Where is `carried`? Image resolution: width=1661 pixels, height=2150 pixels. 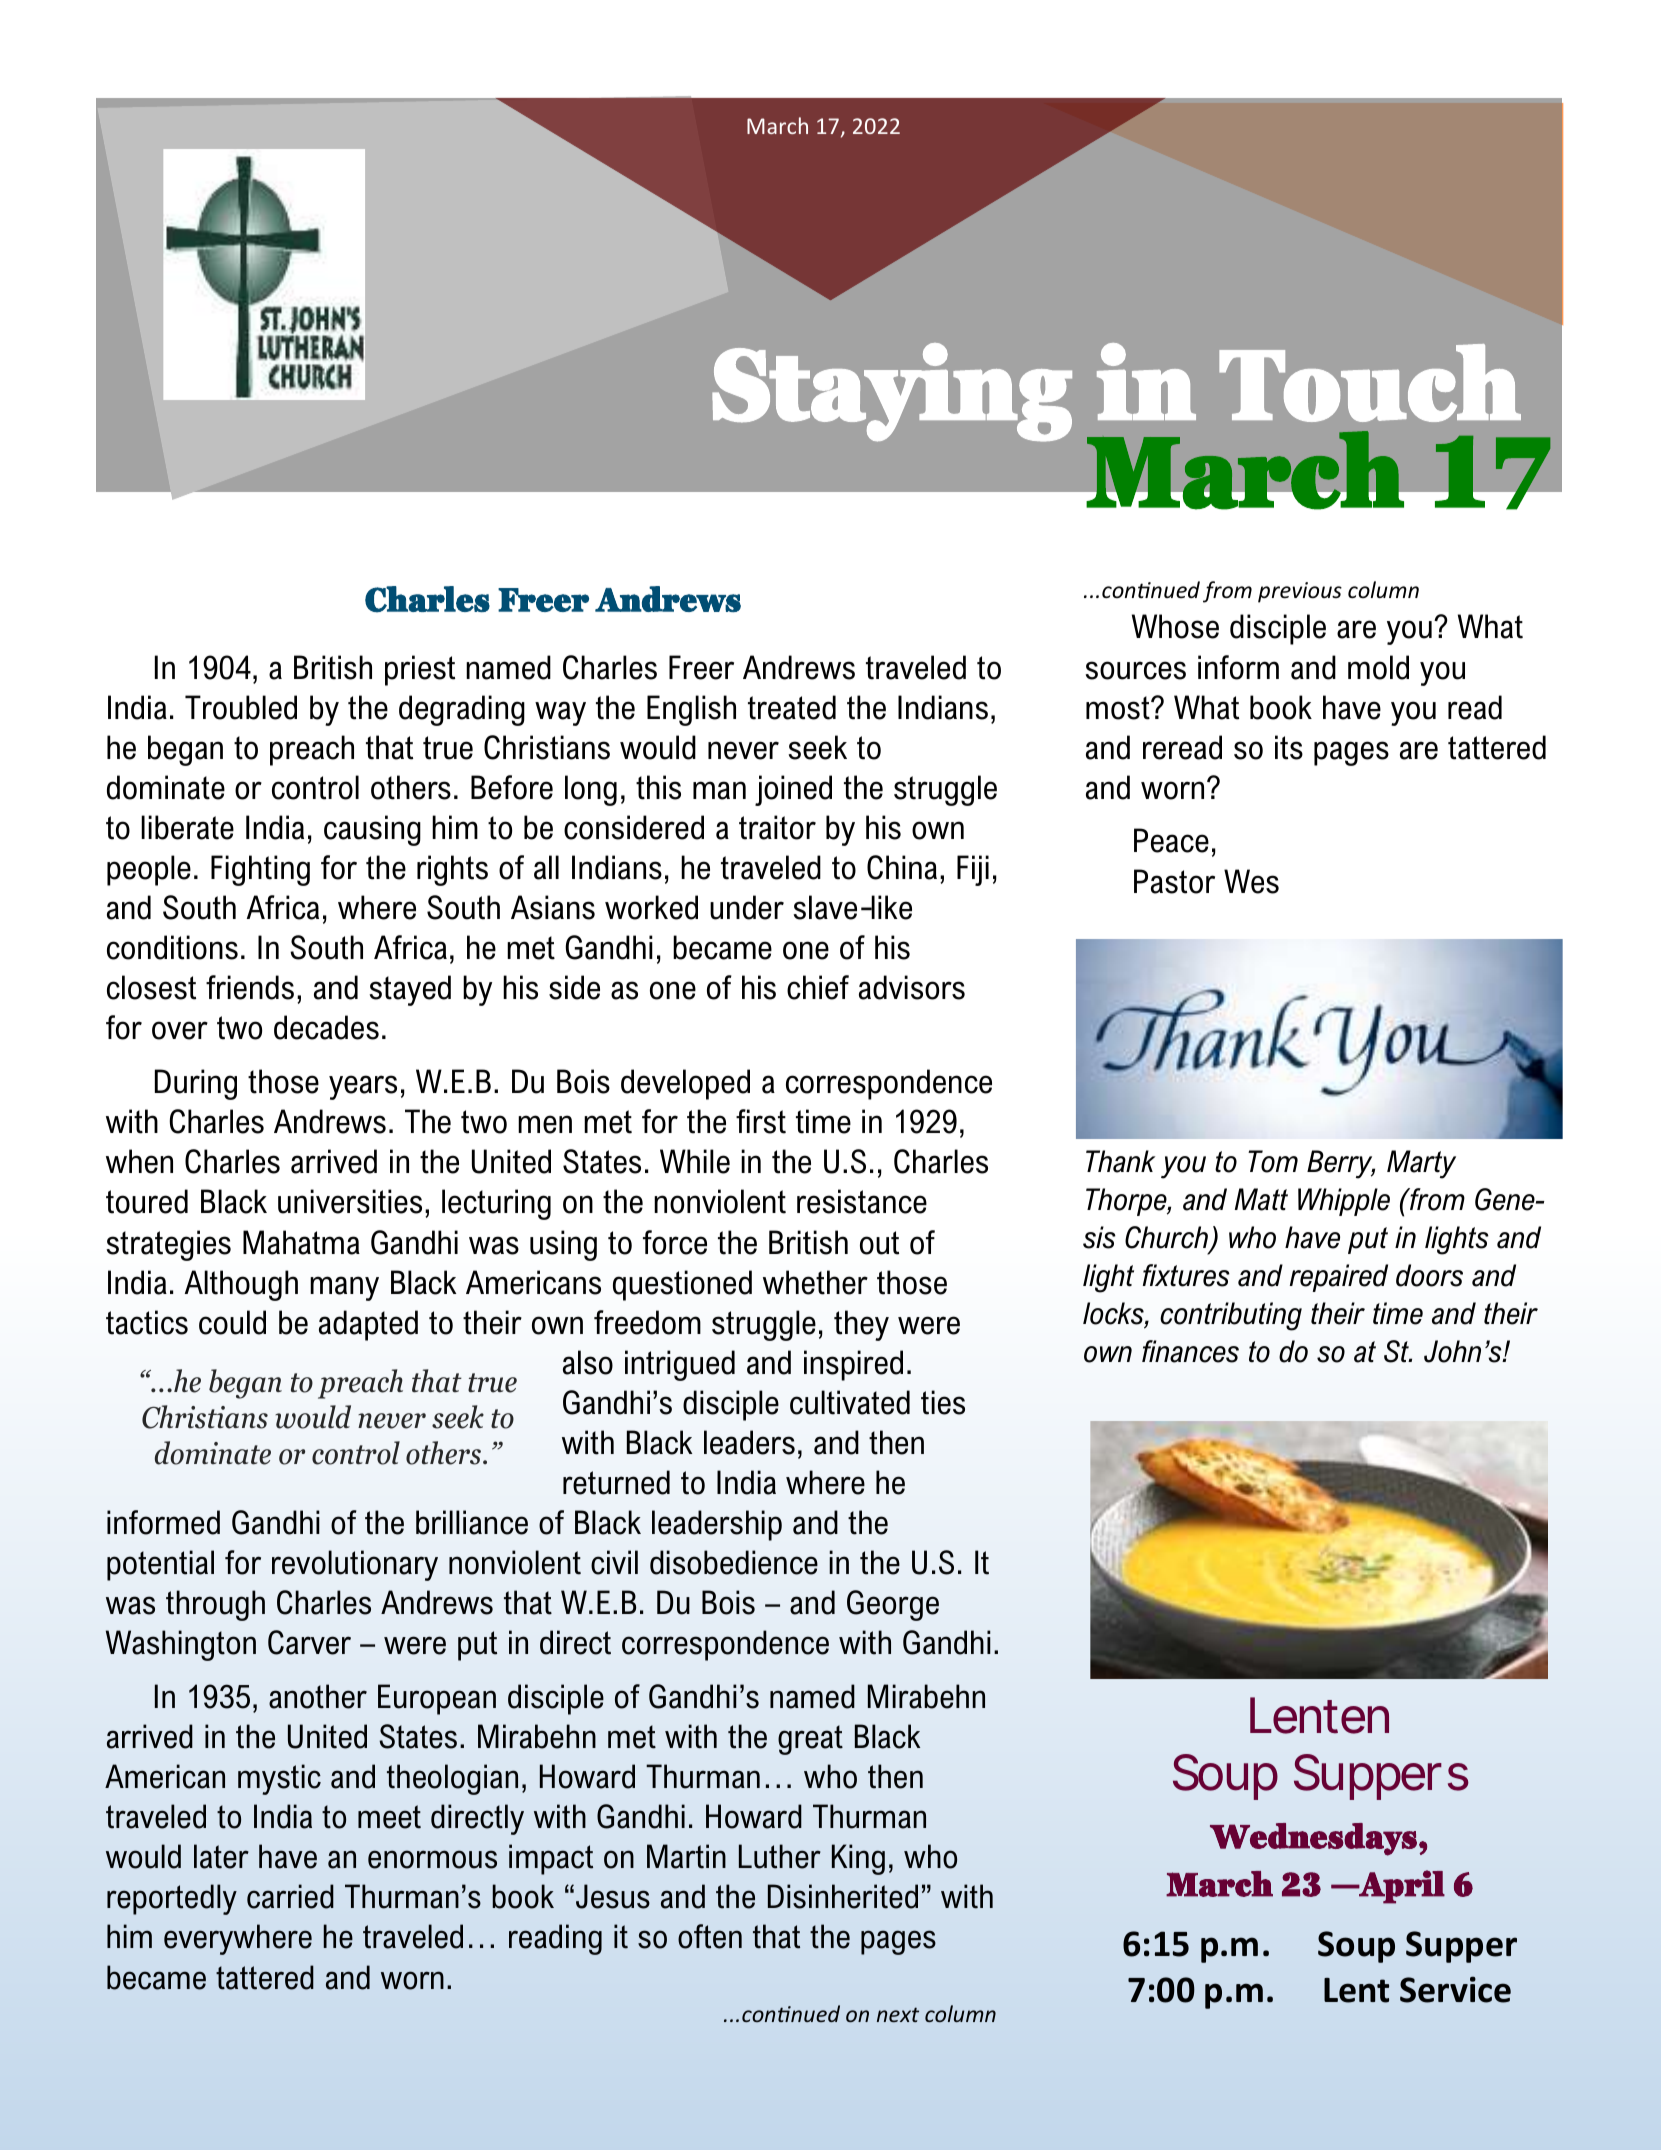
carried is located at coordinates (290, 1896).
